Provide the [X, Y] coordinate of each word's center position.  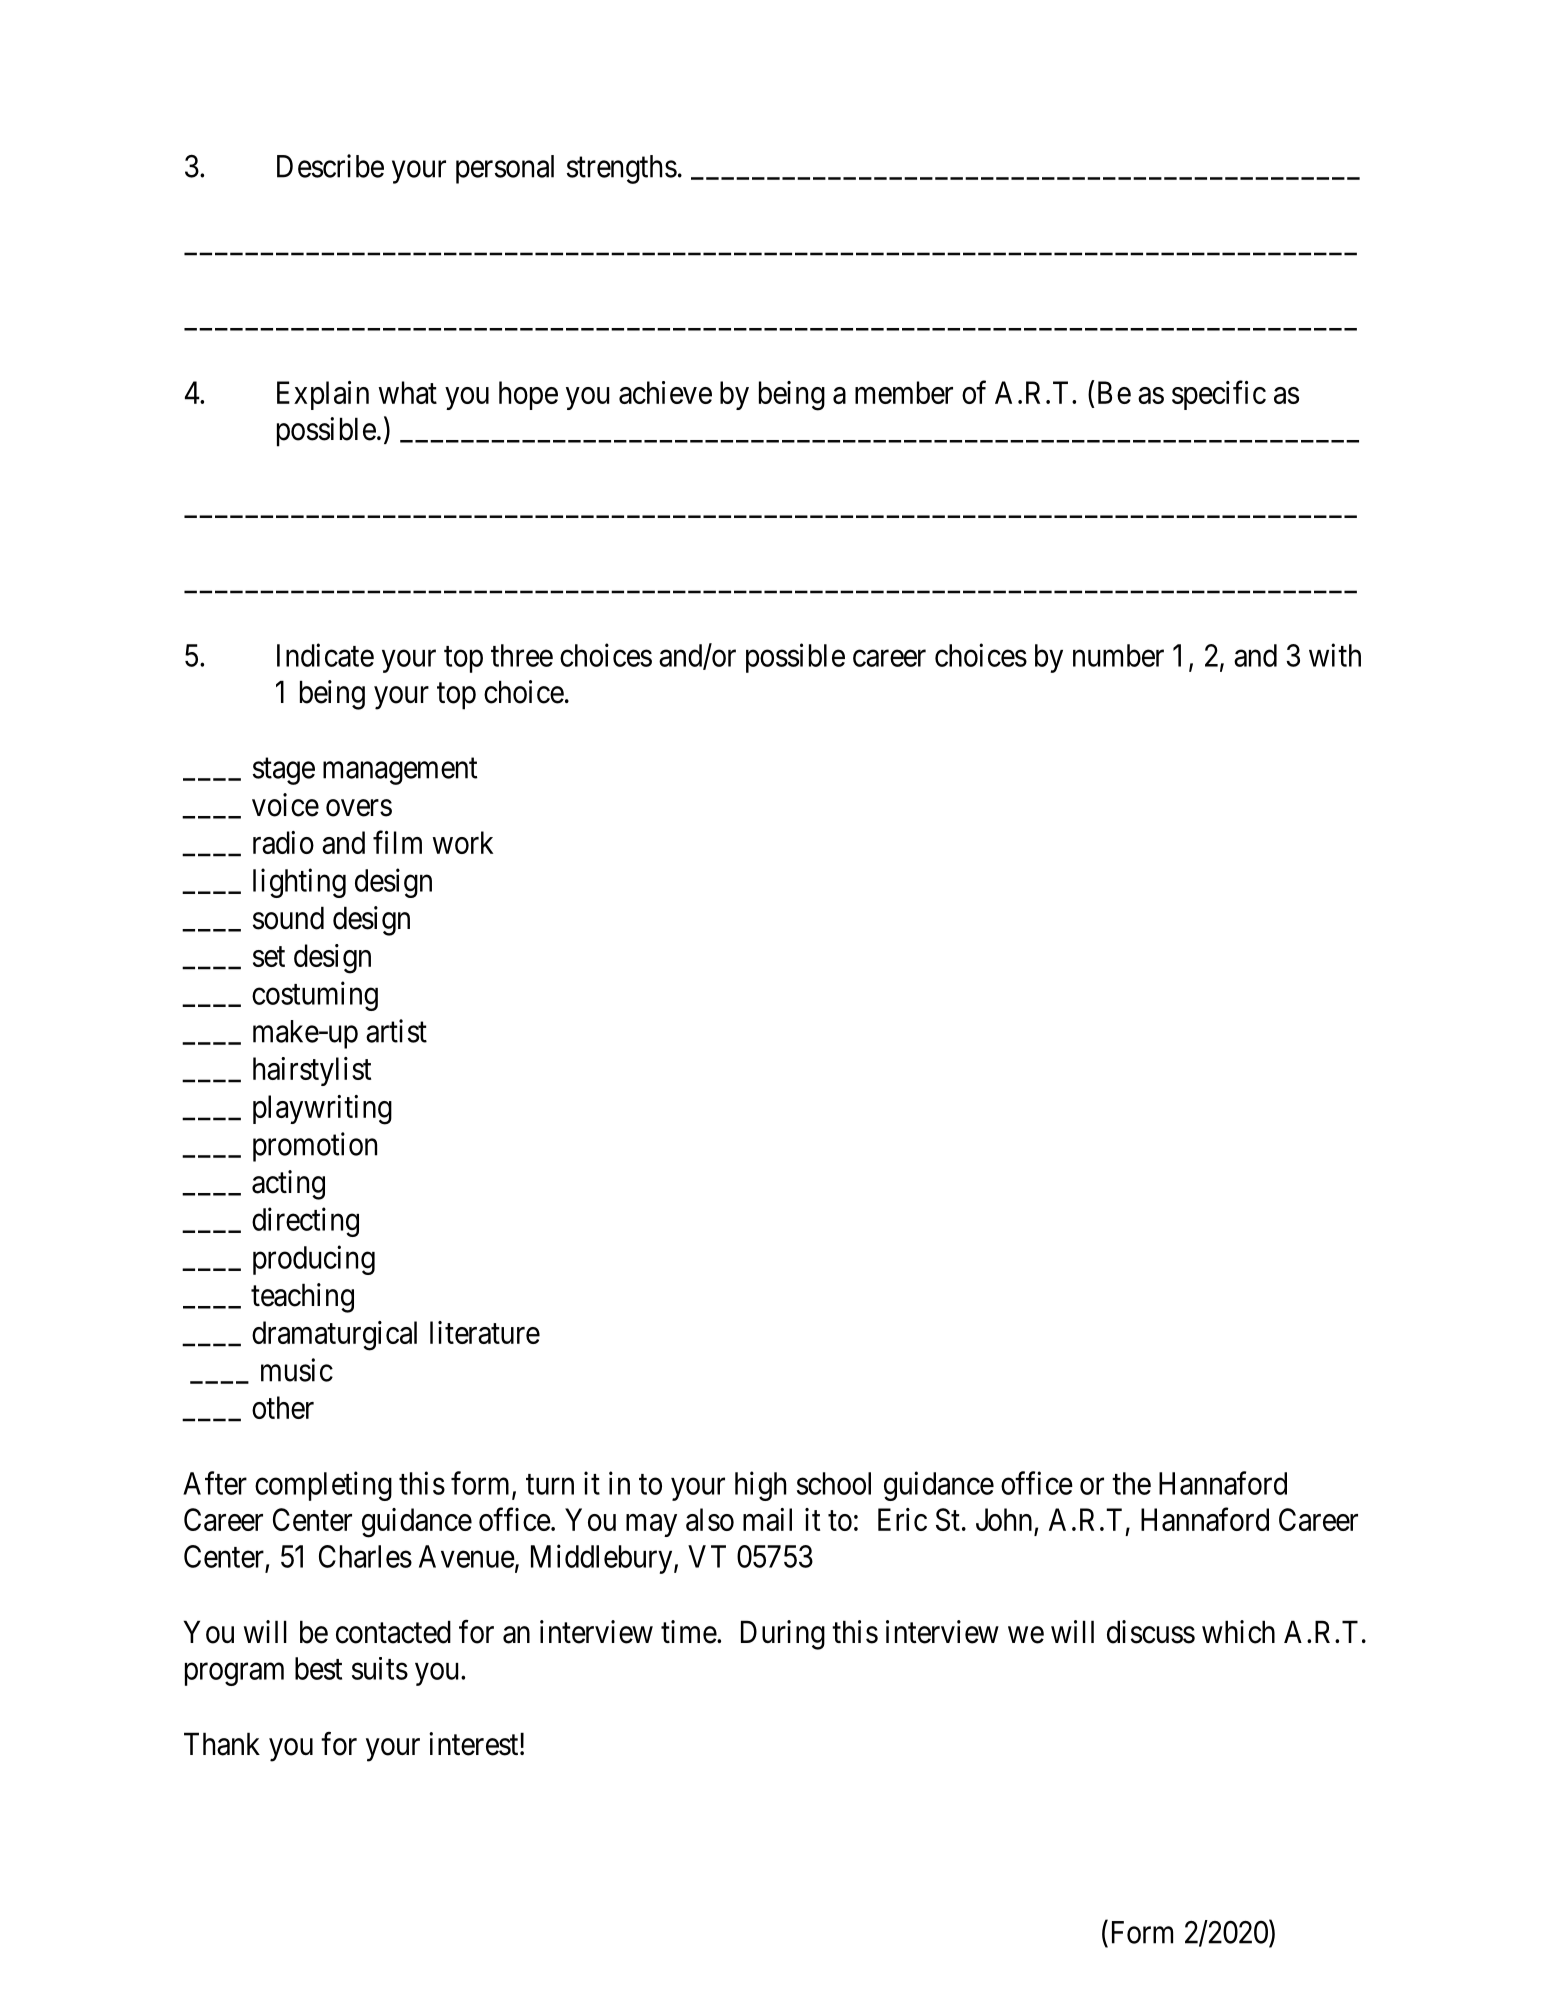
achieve [665, 392]
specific [1219, 395]
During [783, 1635]
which [1238, 1632]
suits [380, 1668]
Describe [330, 166]
